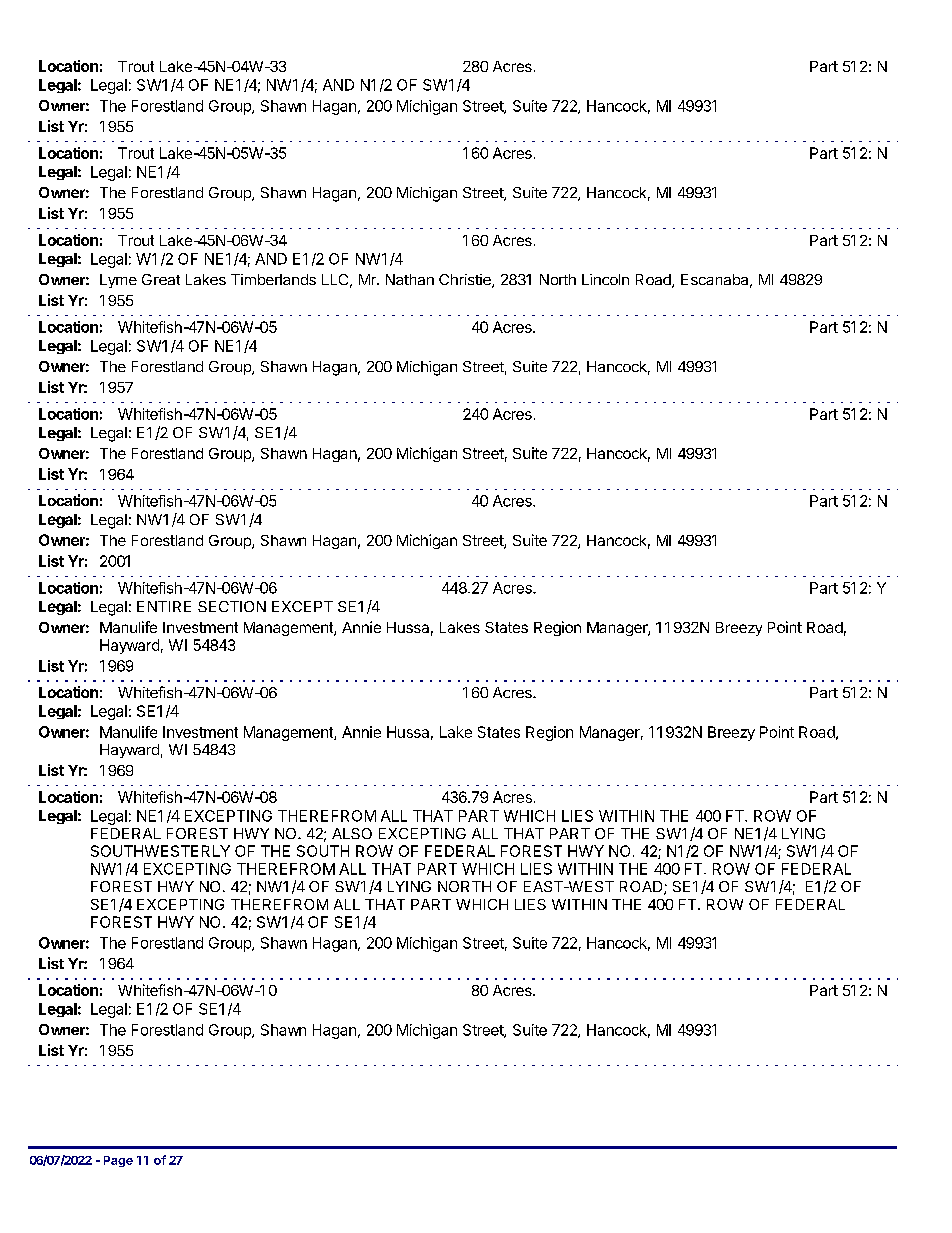 The image size is (952, 1233). I want to click on Christie, so click(466, 281).
